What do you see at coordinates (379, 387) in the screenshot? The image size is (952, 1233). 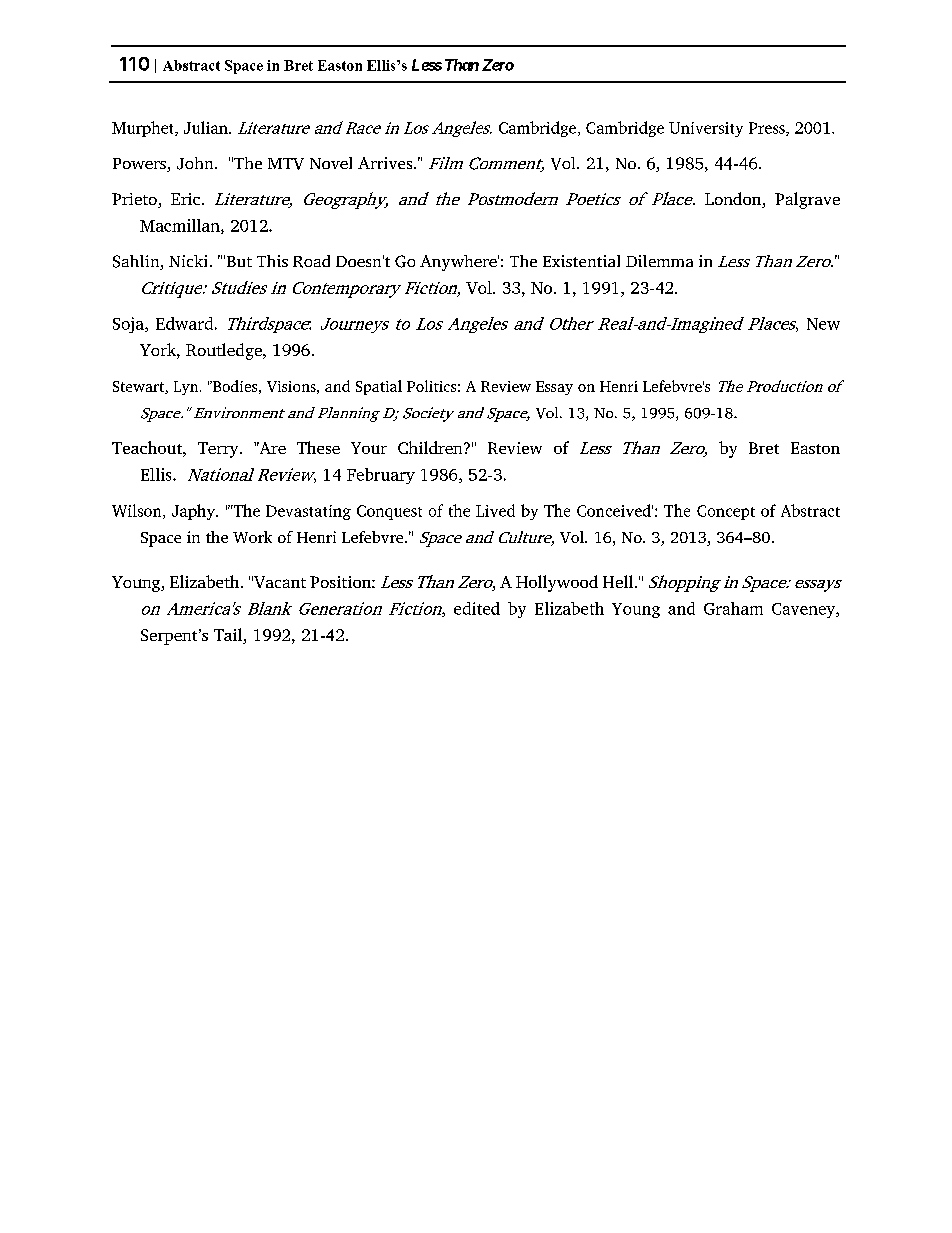 I see `Spatial` at bounding box center [379, 387].
